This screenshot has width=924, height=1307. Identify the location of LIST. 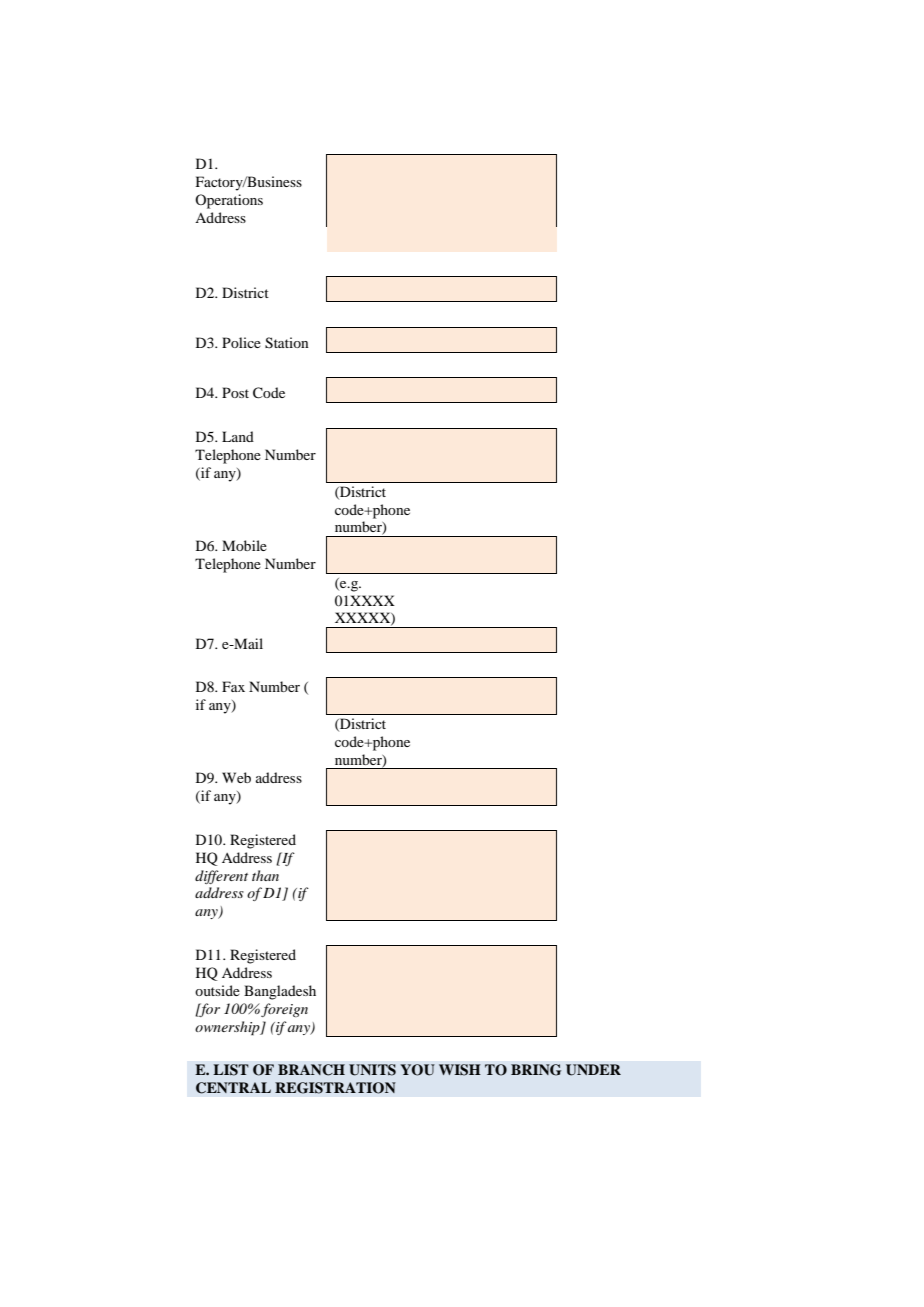
(231, 1070).
